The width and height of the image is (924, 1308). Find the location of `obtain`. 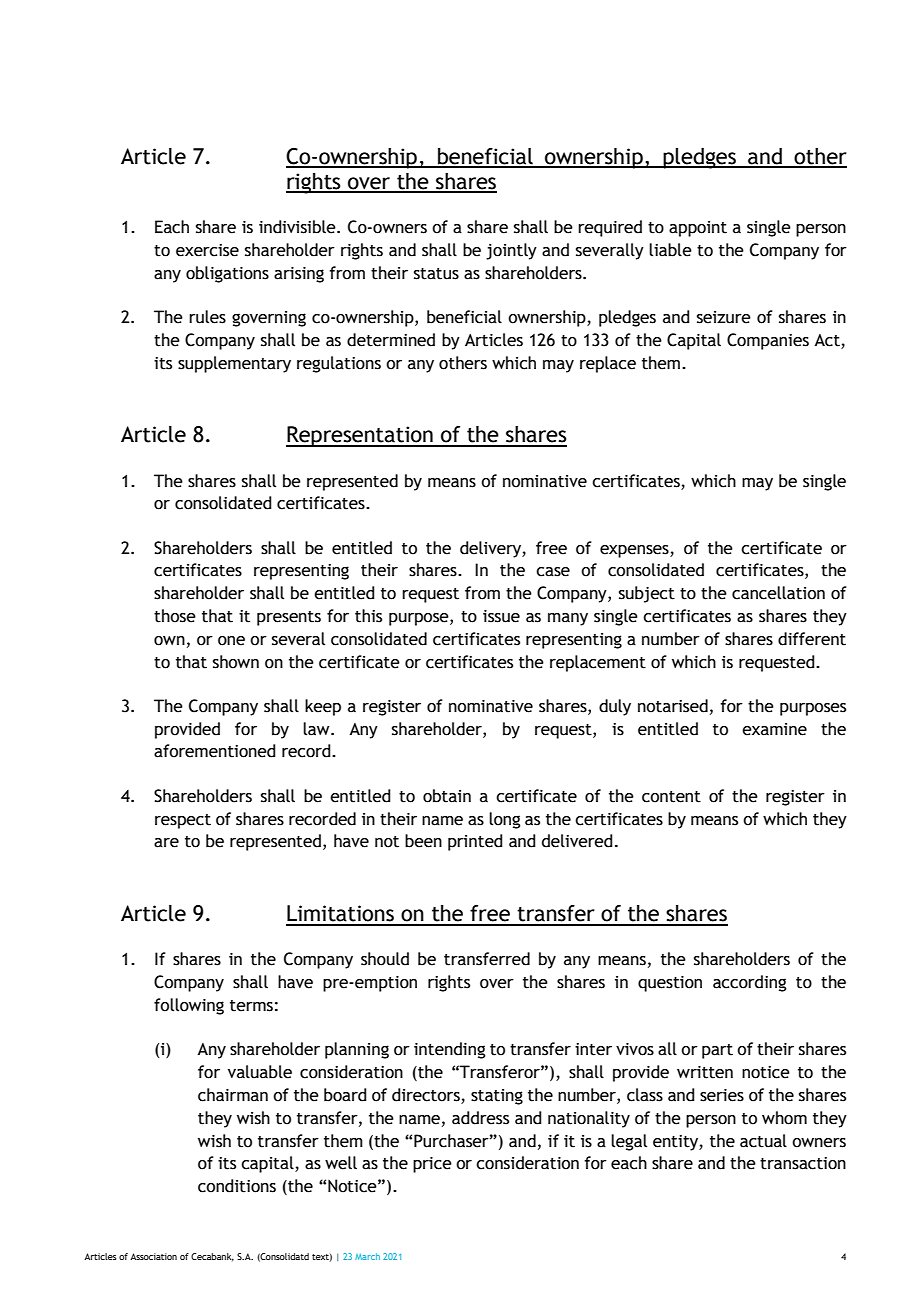

obtain is located at coordinates (447, 796).
